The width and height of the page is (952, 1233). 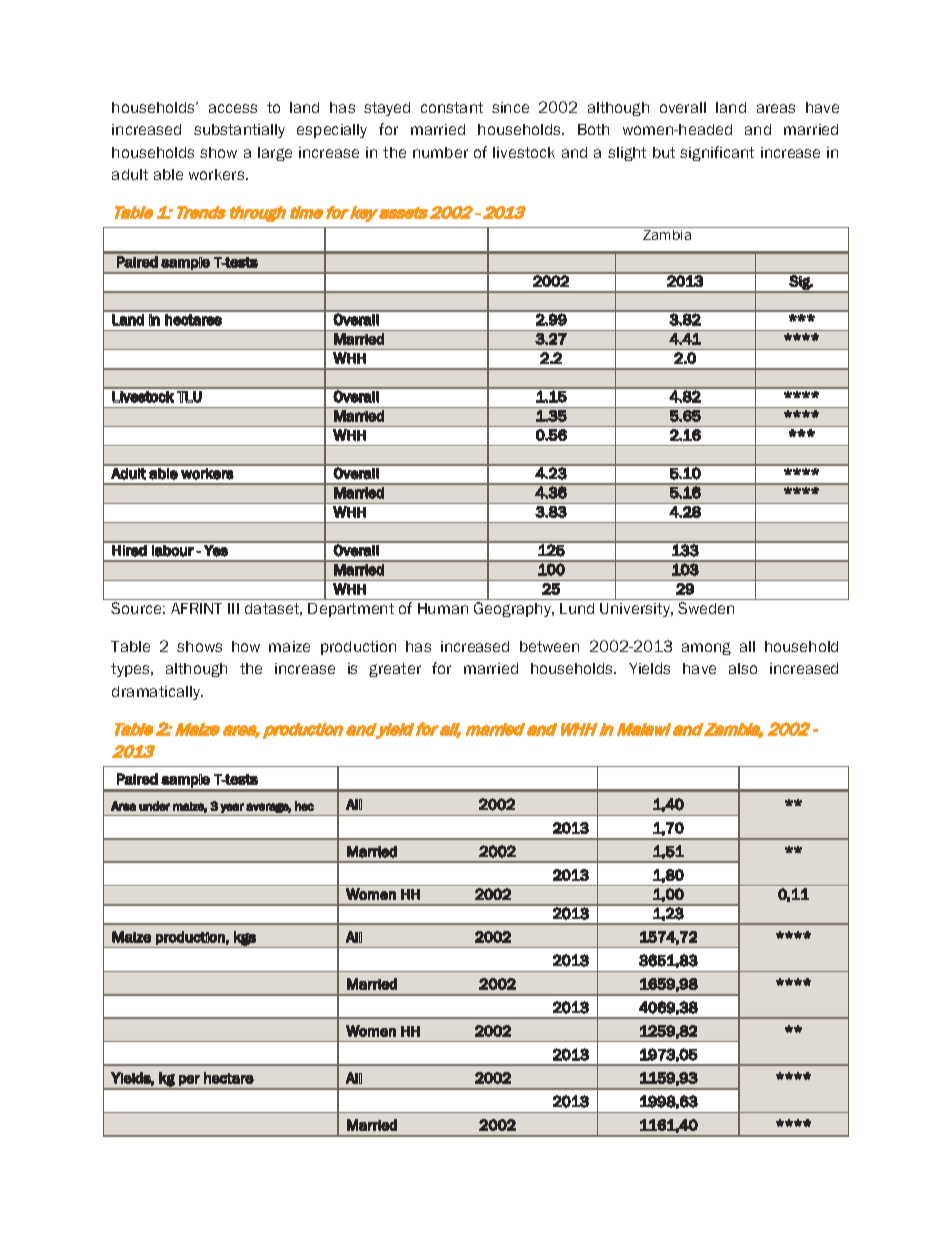 What do you see at coordinates (245, 938) in the page?
I see `kgs` at bounding box center [245, 938].
